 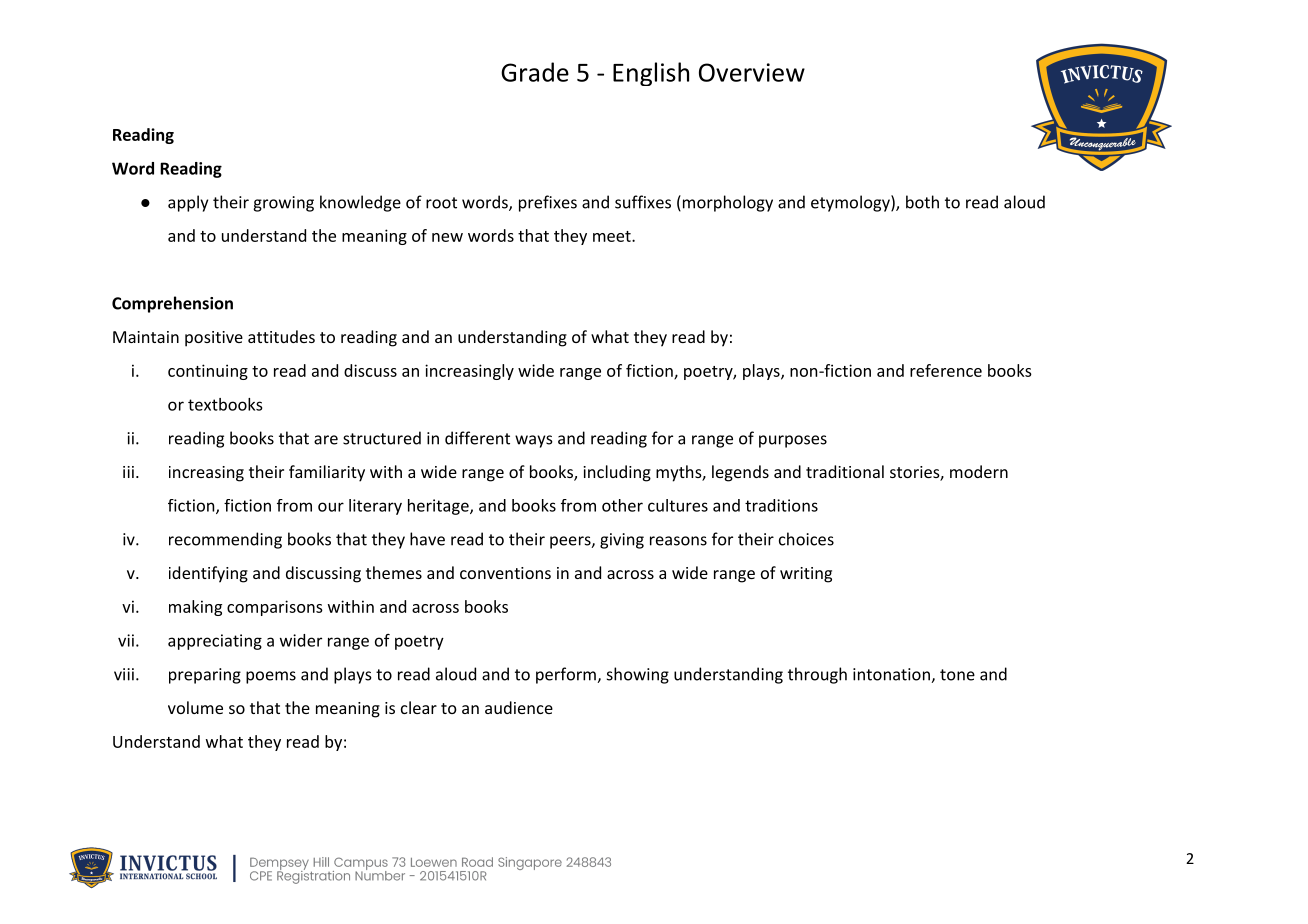 I want to click on choices, so click(x=806, y=539).
